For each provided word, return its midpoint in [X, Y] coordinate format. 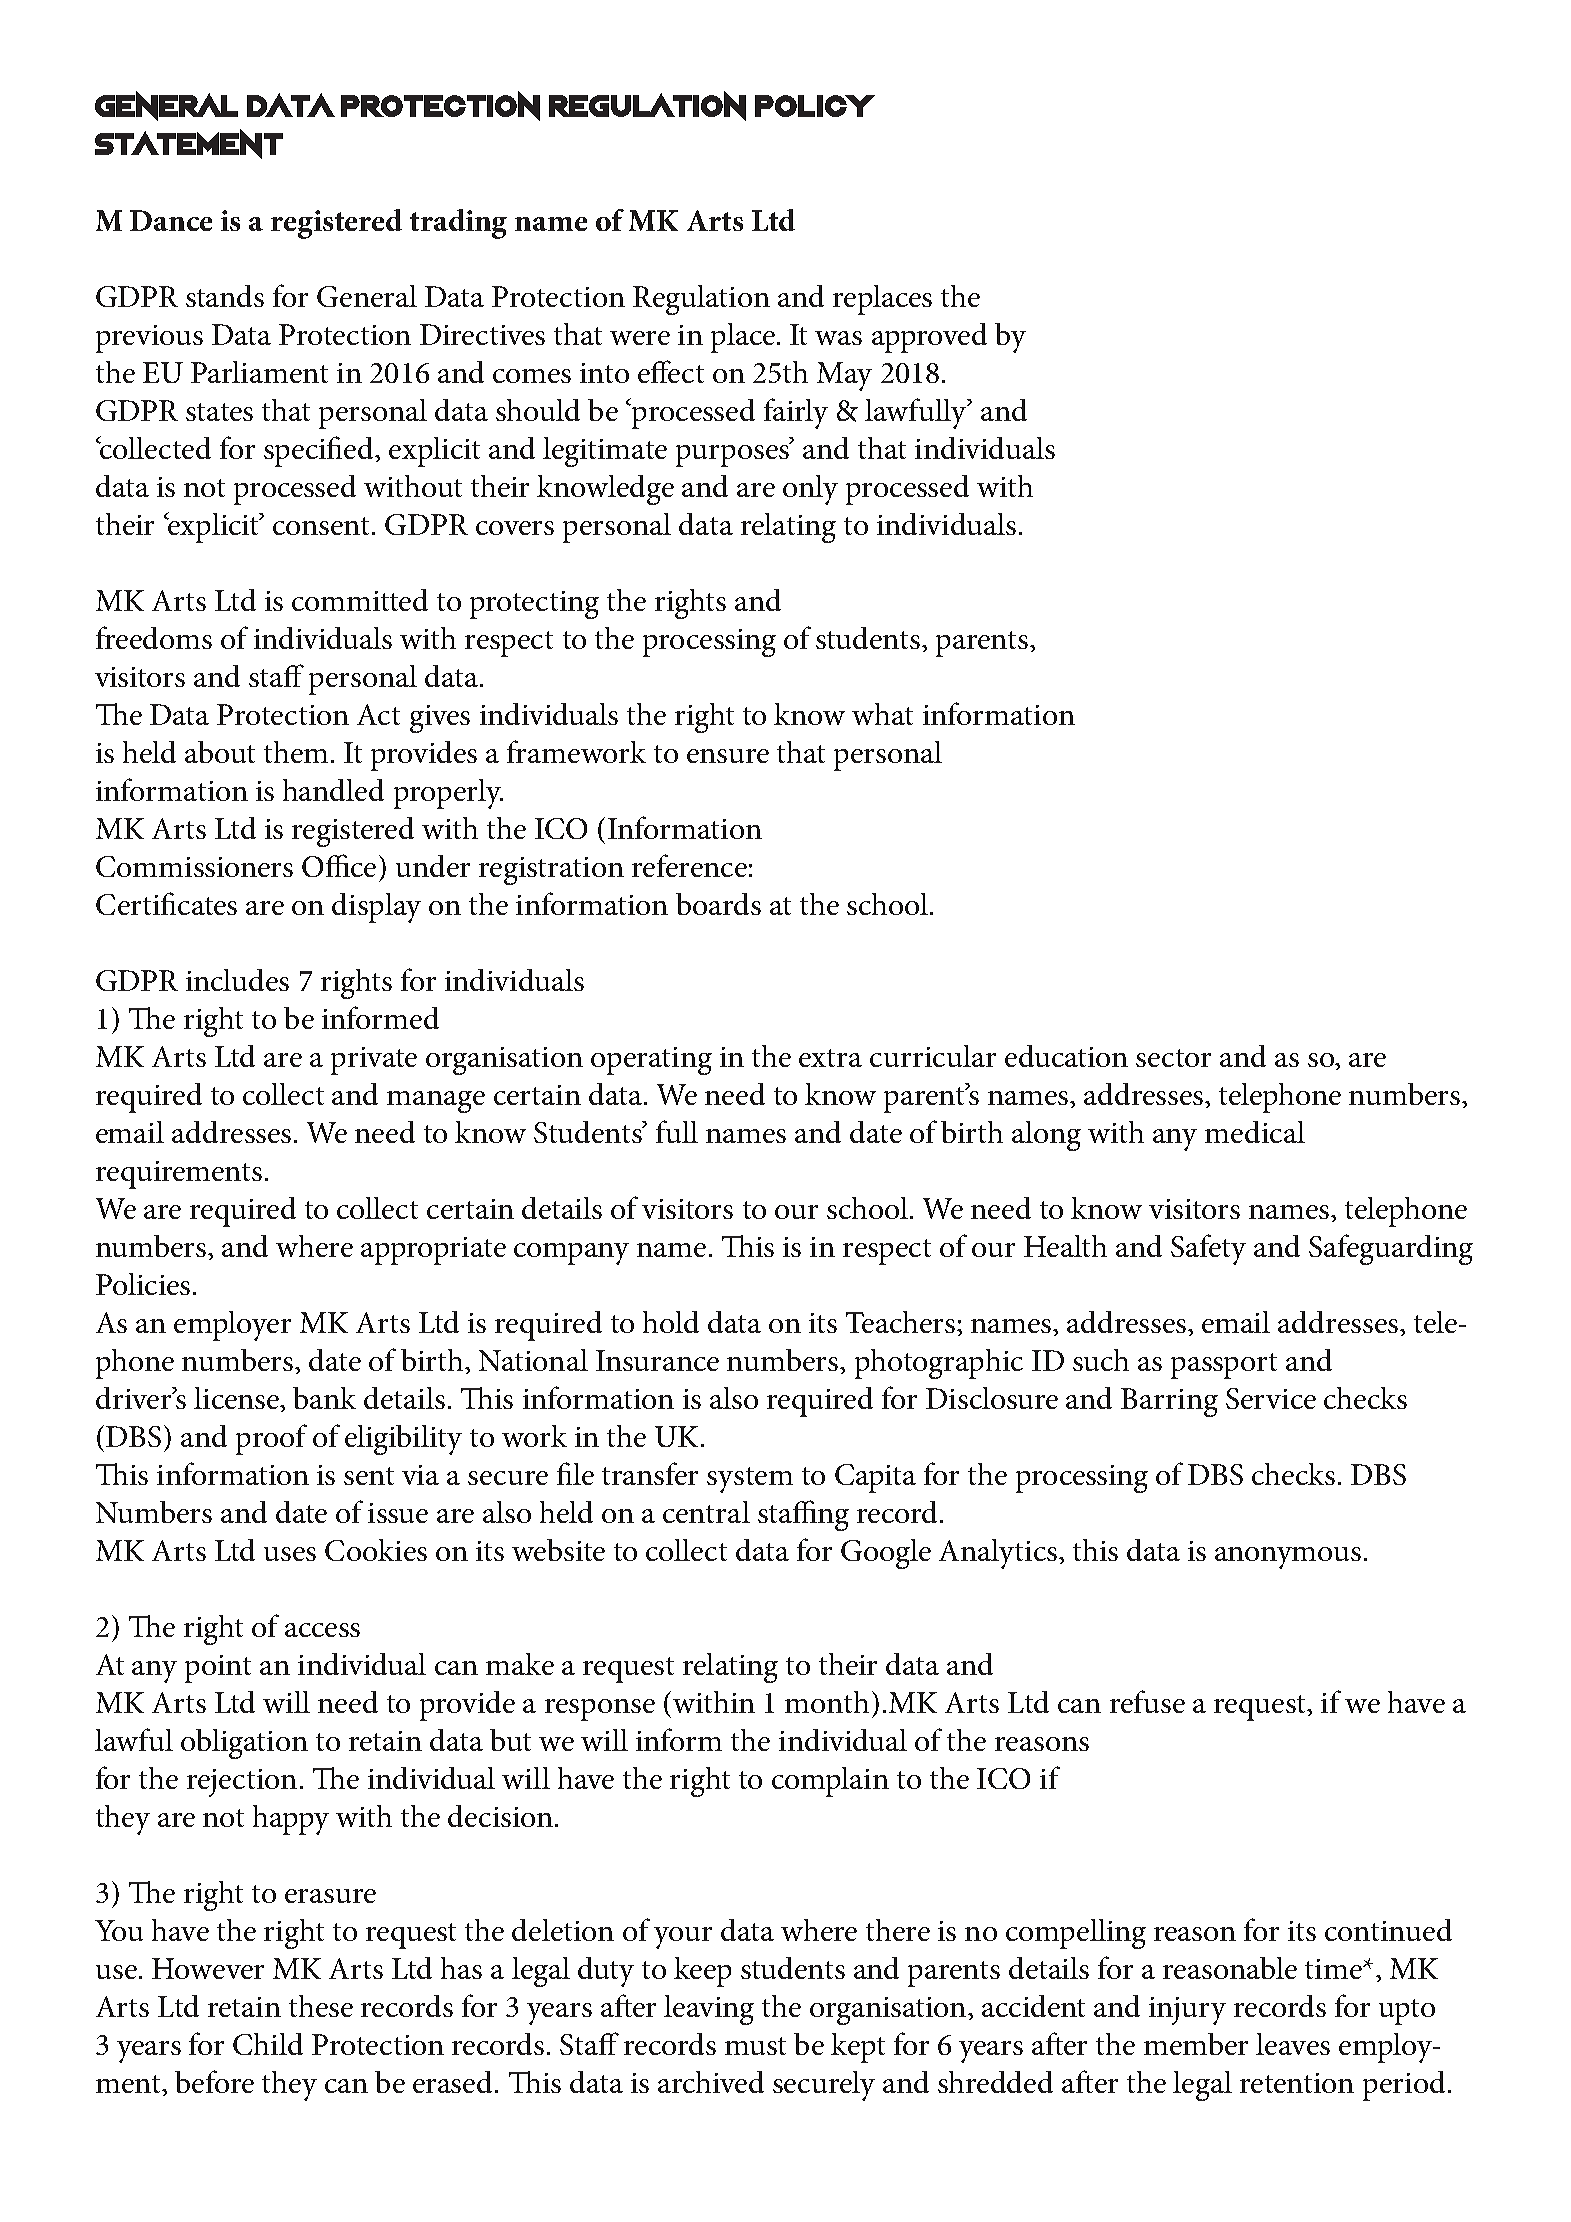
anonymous [1288, 1558]
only [810, 490]
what [882, 714]
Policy [815, 106]
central [706, 1512]
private [374, 1061]
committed [360, 600]
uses [290, 1554]
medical [1255, 1132]
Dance [171, 220]
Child [268, 2044]
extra [830, 1058]
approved [929, 338]
